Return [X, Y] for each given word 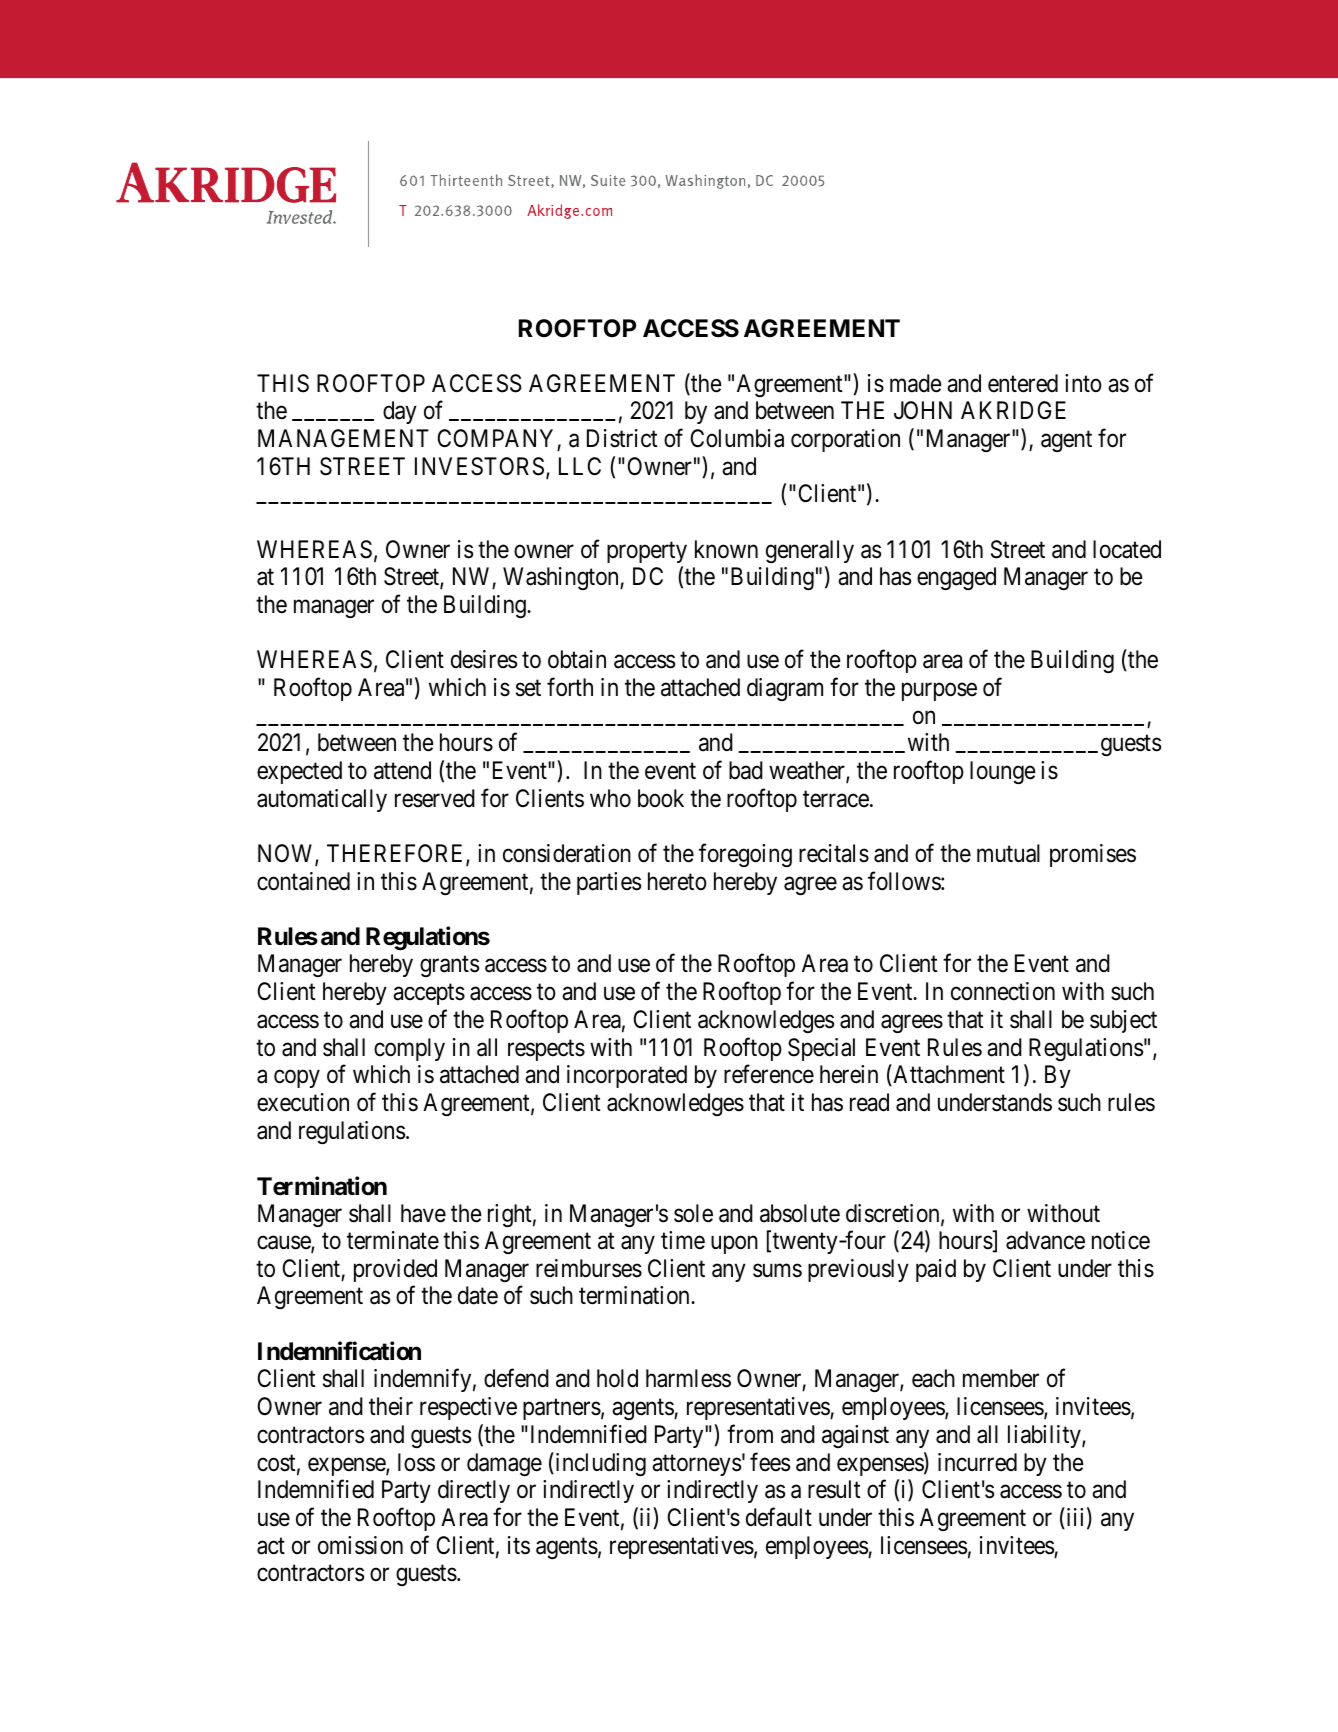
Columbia [737, 438]
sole [693, 1213]
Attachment [948, 1075]
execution [303, 1102]
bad [746, 770]
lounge [1003, 772]
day [400, 412]
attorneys [696, 1465]
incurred [977, 1462]
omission [360, 1545]
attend [402, 770]
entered [1023, 383]
